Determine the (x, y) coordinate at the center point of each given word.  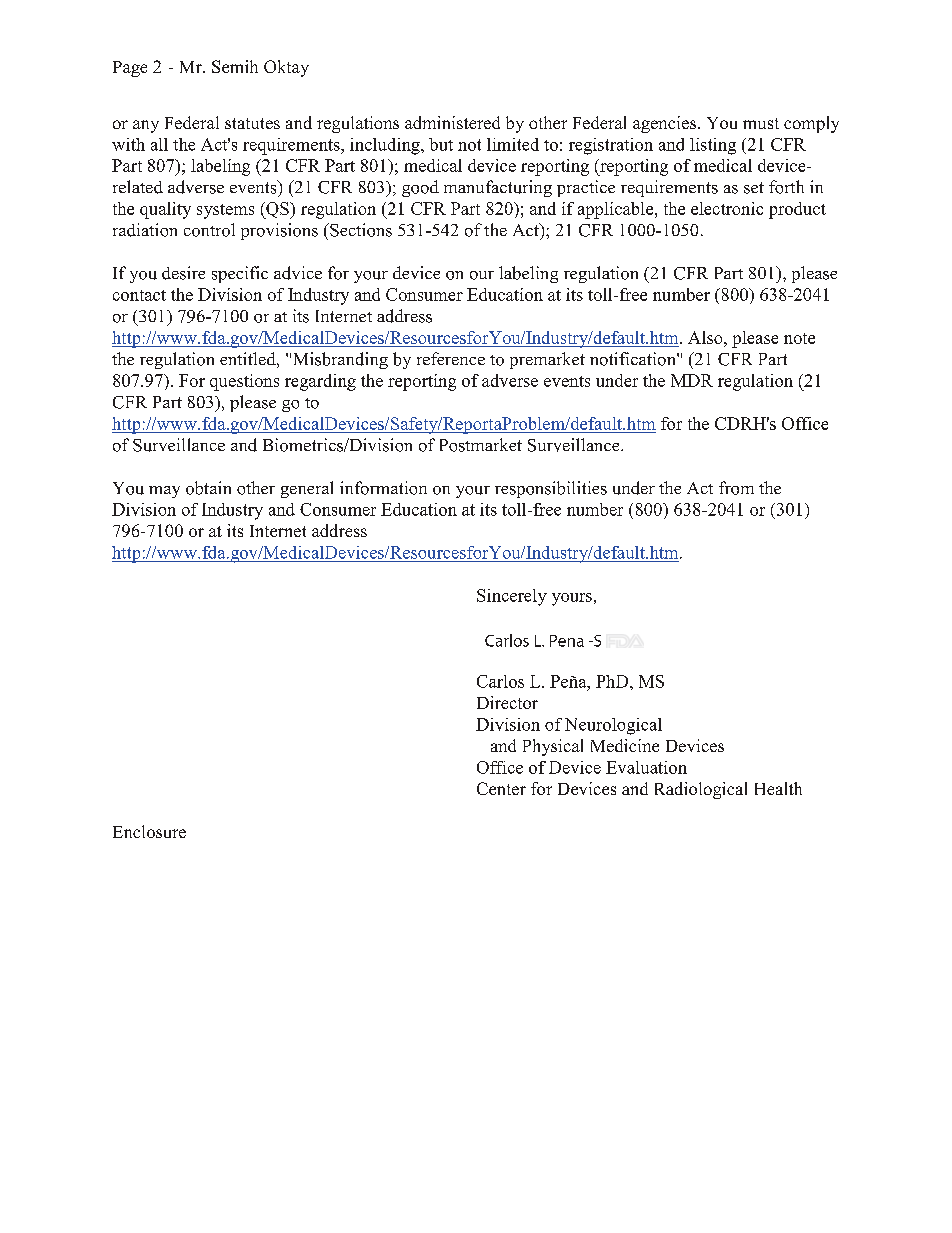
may (164, 492)
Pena (567, 641)
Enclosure (149, 831)
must (761, 123)
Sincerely (512, 597)
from (736, 488)
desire (183, 273)
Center (501, 788)
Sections (360, 230)
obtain (208, 488)
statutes (252, 123)
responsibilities (551, 489)
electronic (727, 208)
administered (452, 122)
